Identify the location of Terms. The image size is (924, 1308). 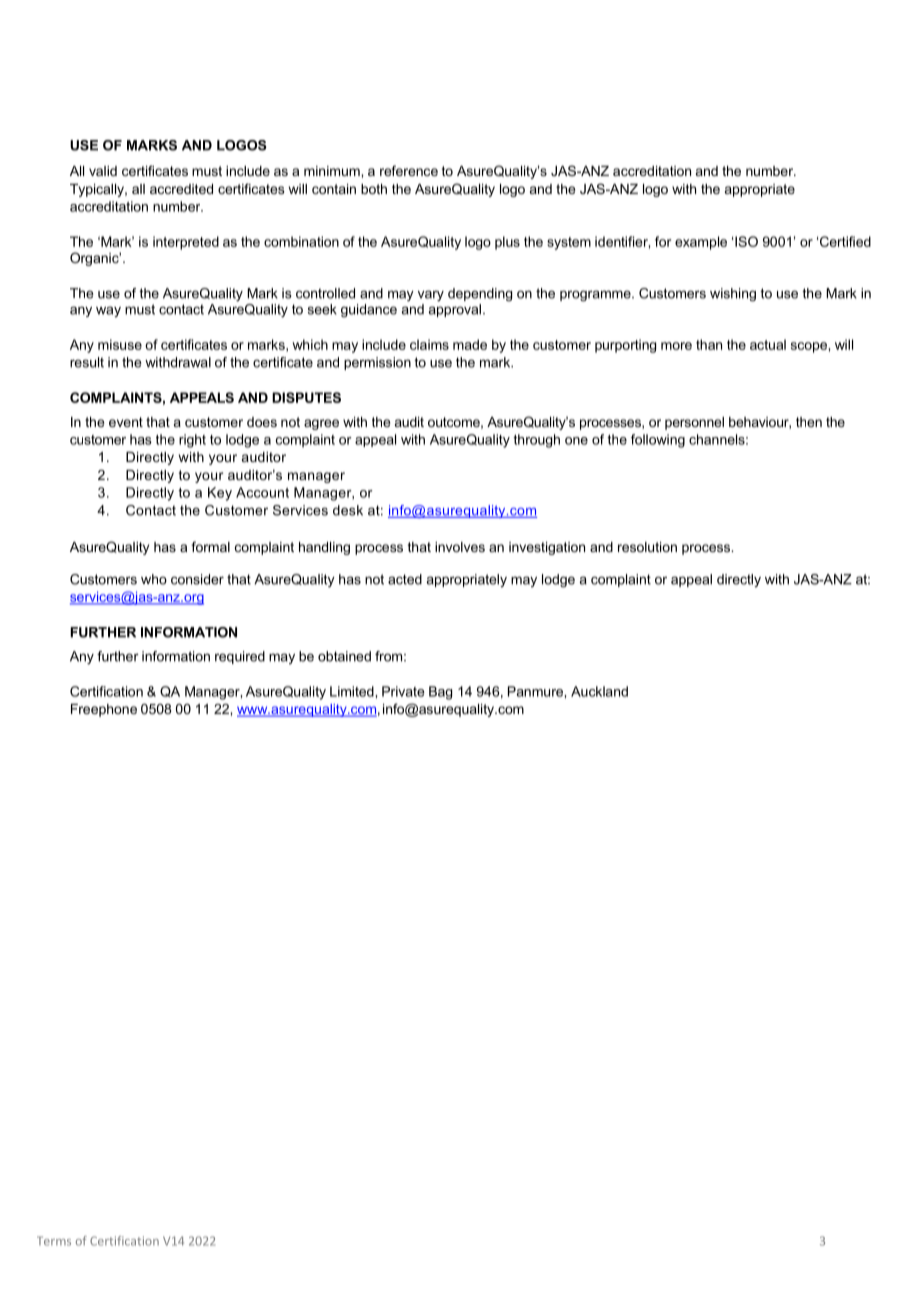
(54, 1241).
